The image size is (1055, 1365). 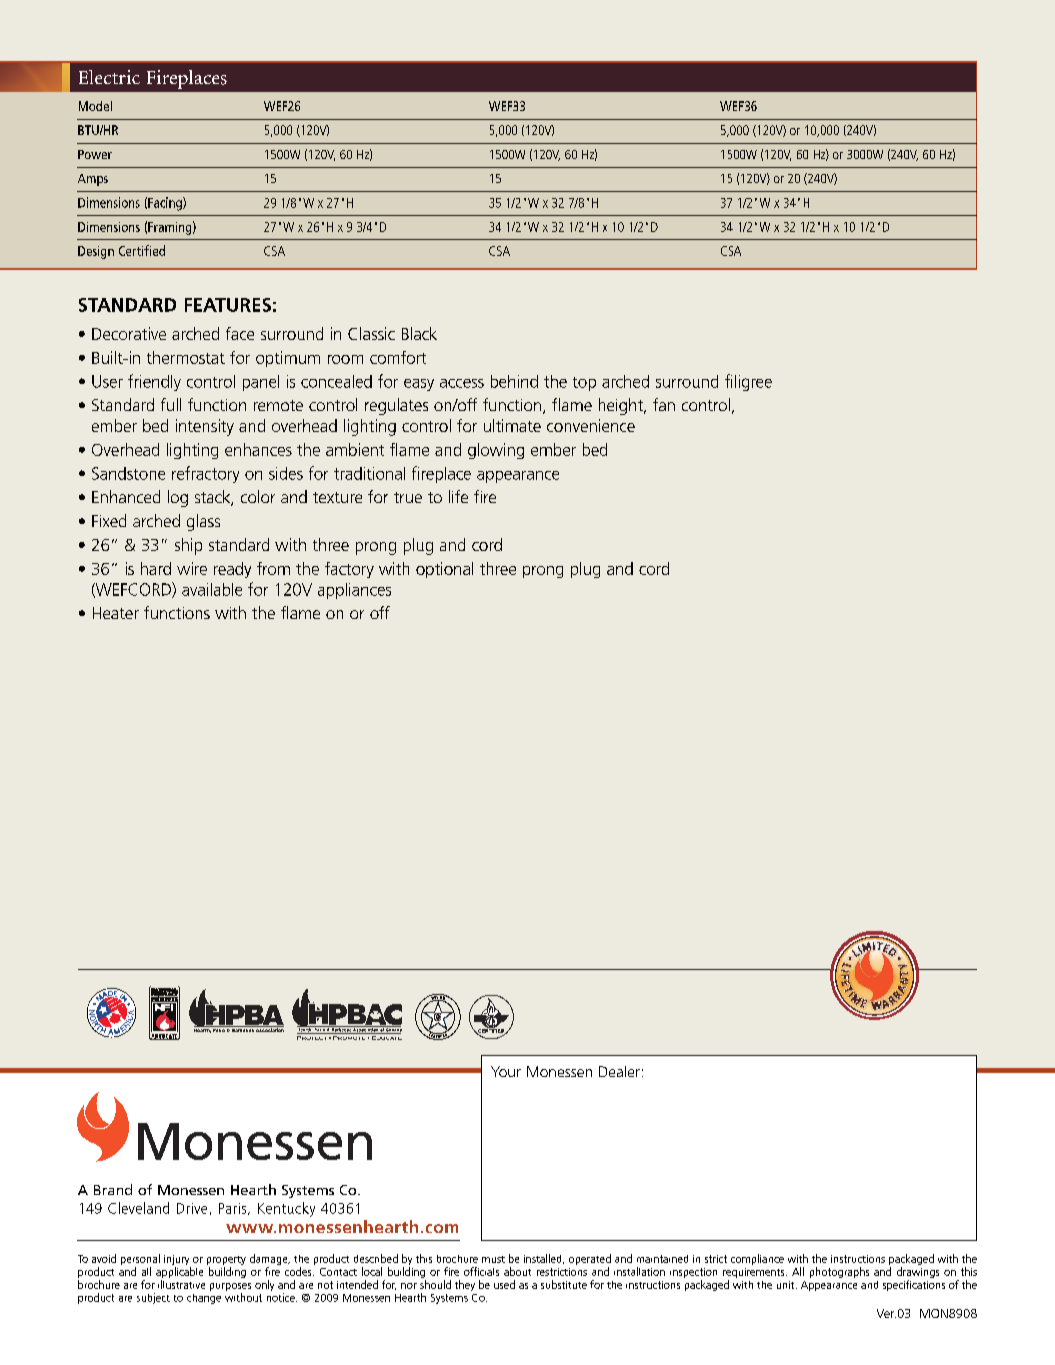 What do you see at coordinates (748, 382) in the screenshot?
I see `filigree` at bounding box center [748, 382].
